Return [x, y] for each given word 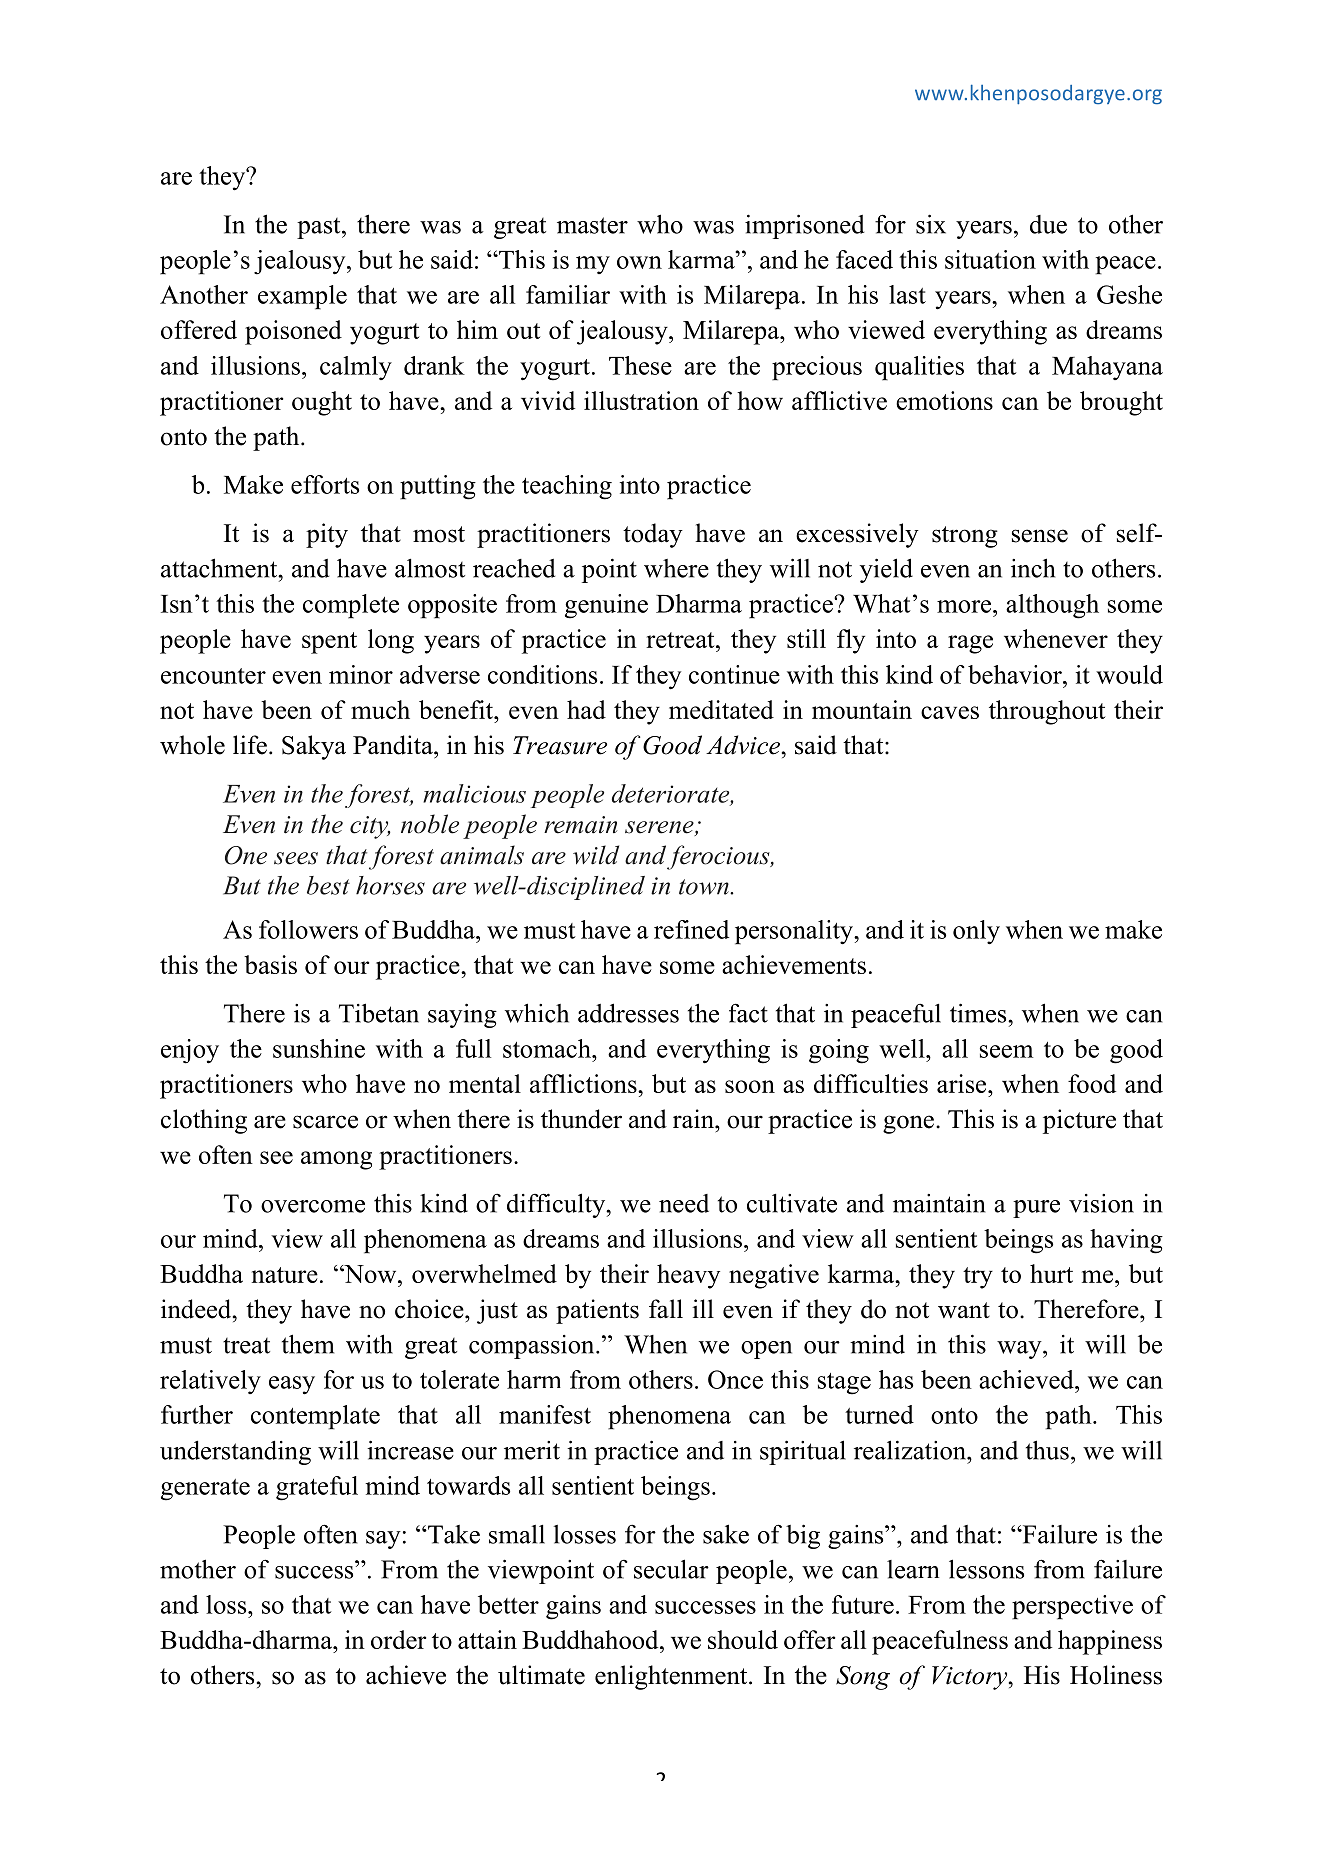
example [302, 297]
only [976, 932]
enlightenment [672, 1677]
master [592, 225]
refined [691, 929]
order [398, 1639]
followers [308, 929]
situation [990, 259]
